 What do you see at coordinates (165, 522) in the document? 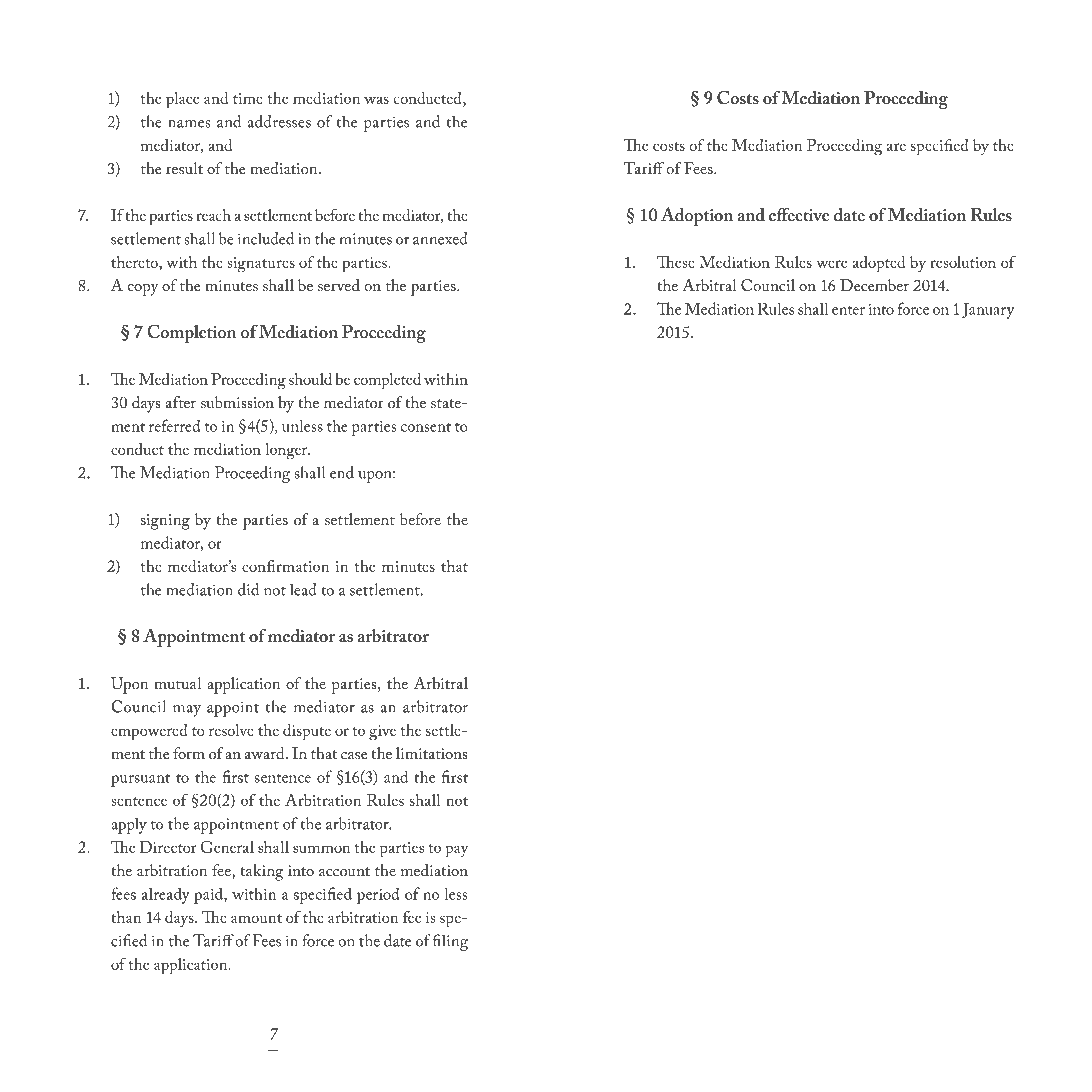
I see `signing` at bounding box center [165, 522].
